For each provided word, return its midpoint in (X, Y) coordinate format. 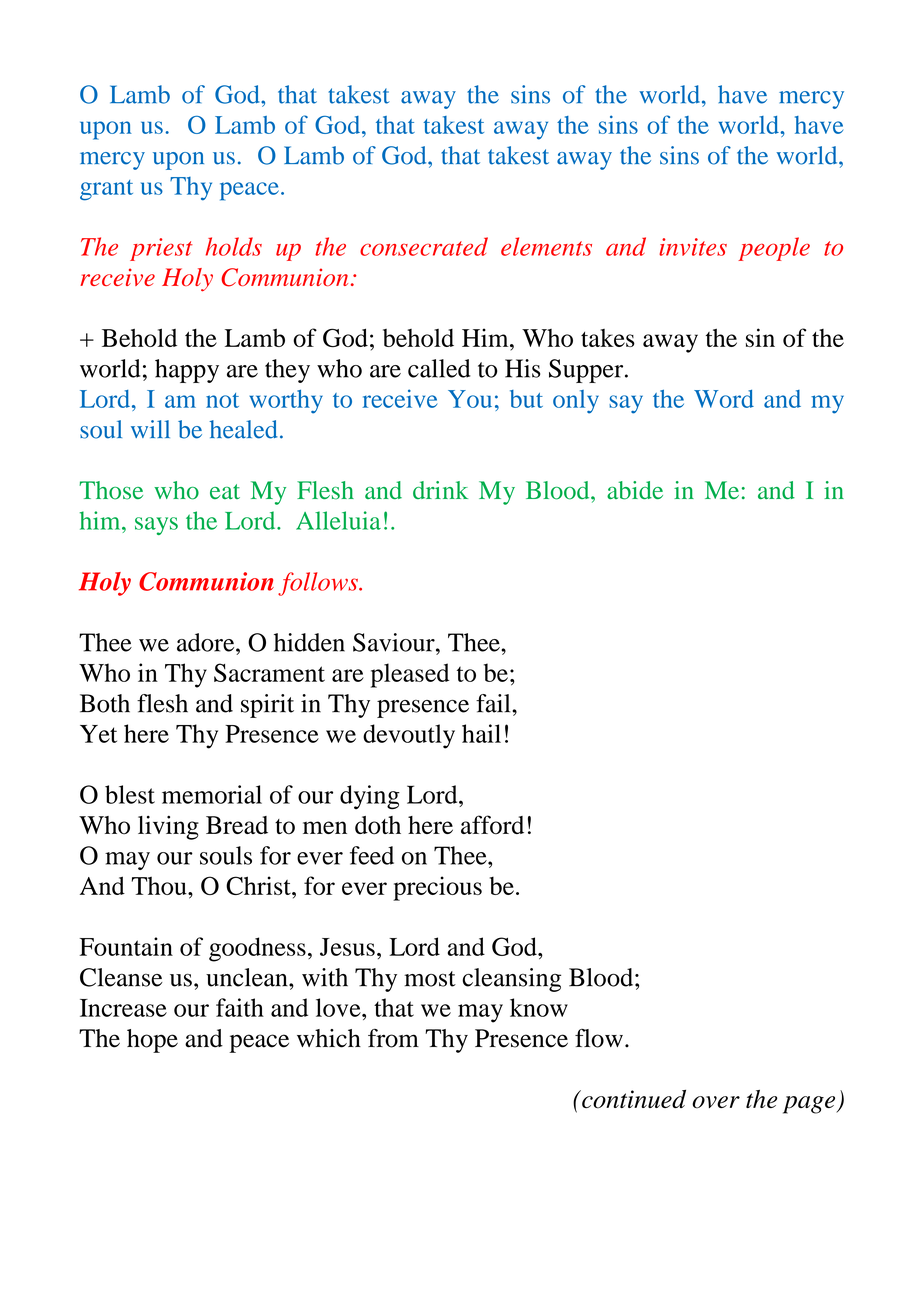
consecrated (424, 246)
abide (635, 490)
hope (152, 1041)
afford (492, 825)
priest (161, 249)
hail (481, 733)
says (156, 526)
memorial (212, 794)
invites (693, 247)
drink (440, 490)
